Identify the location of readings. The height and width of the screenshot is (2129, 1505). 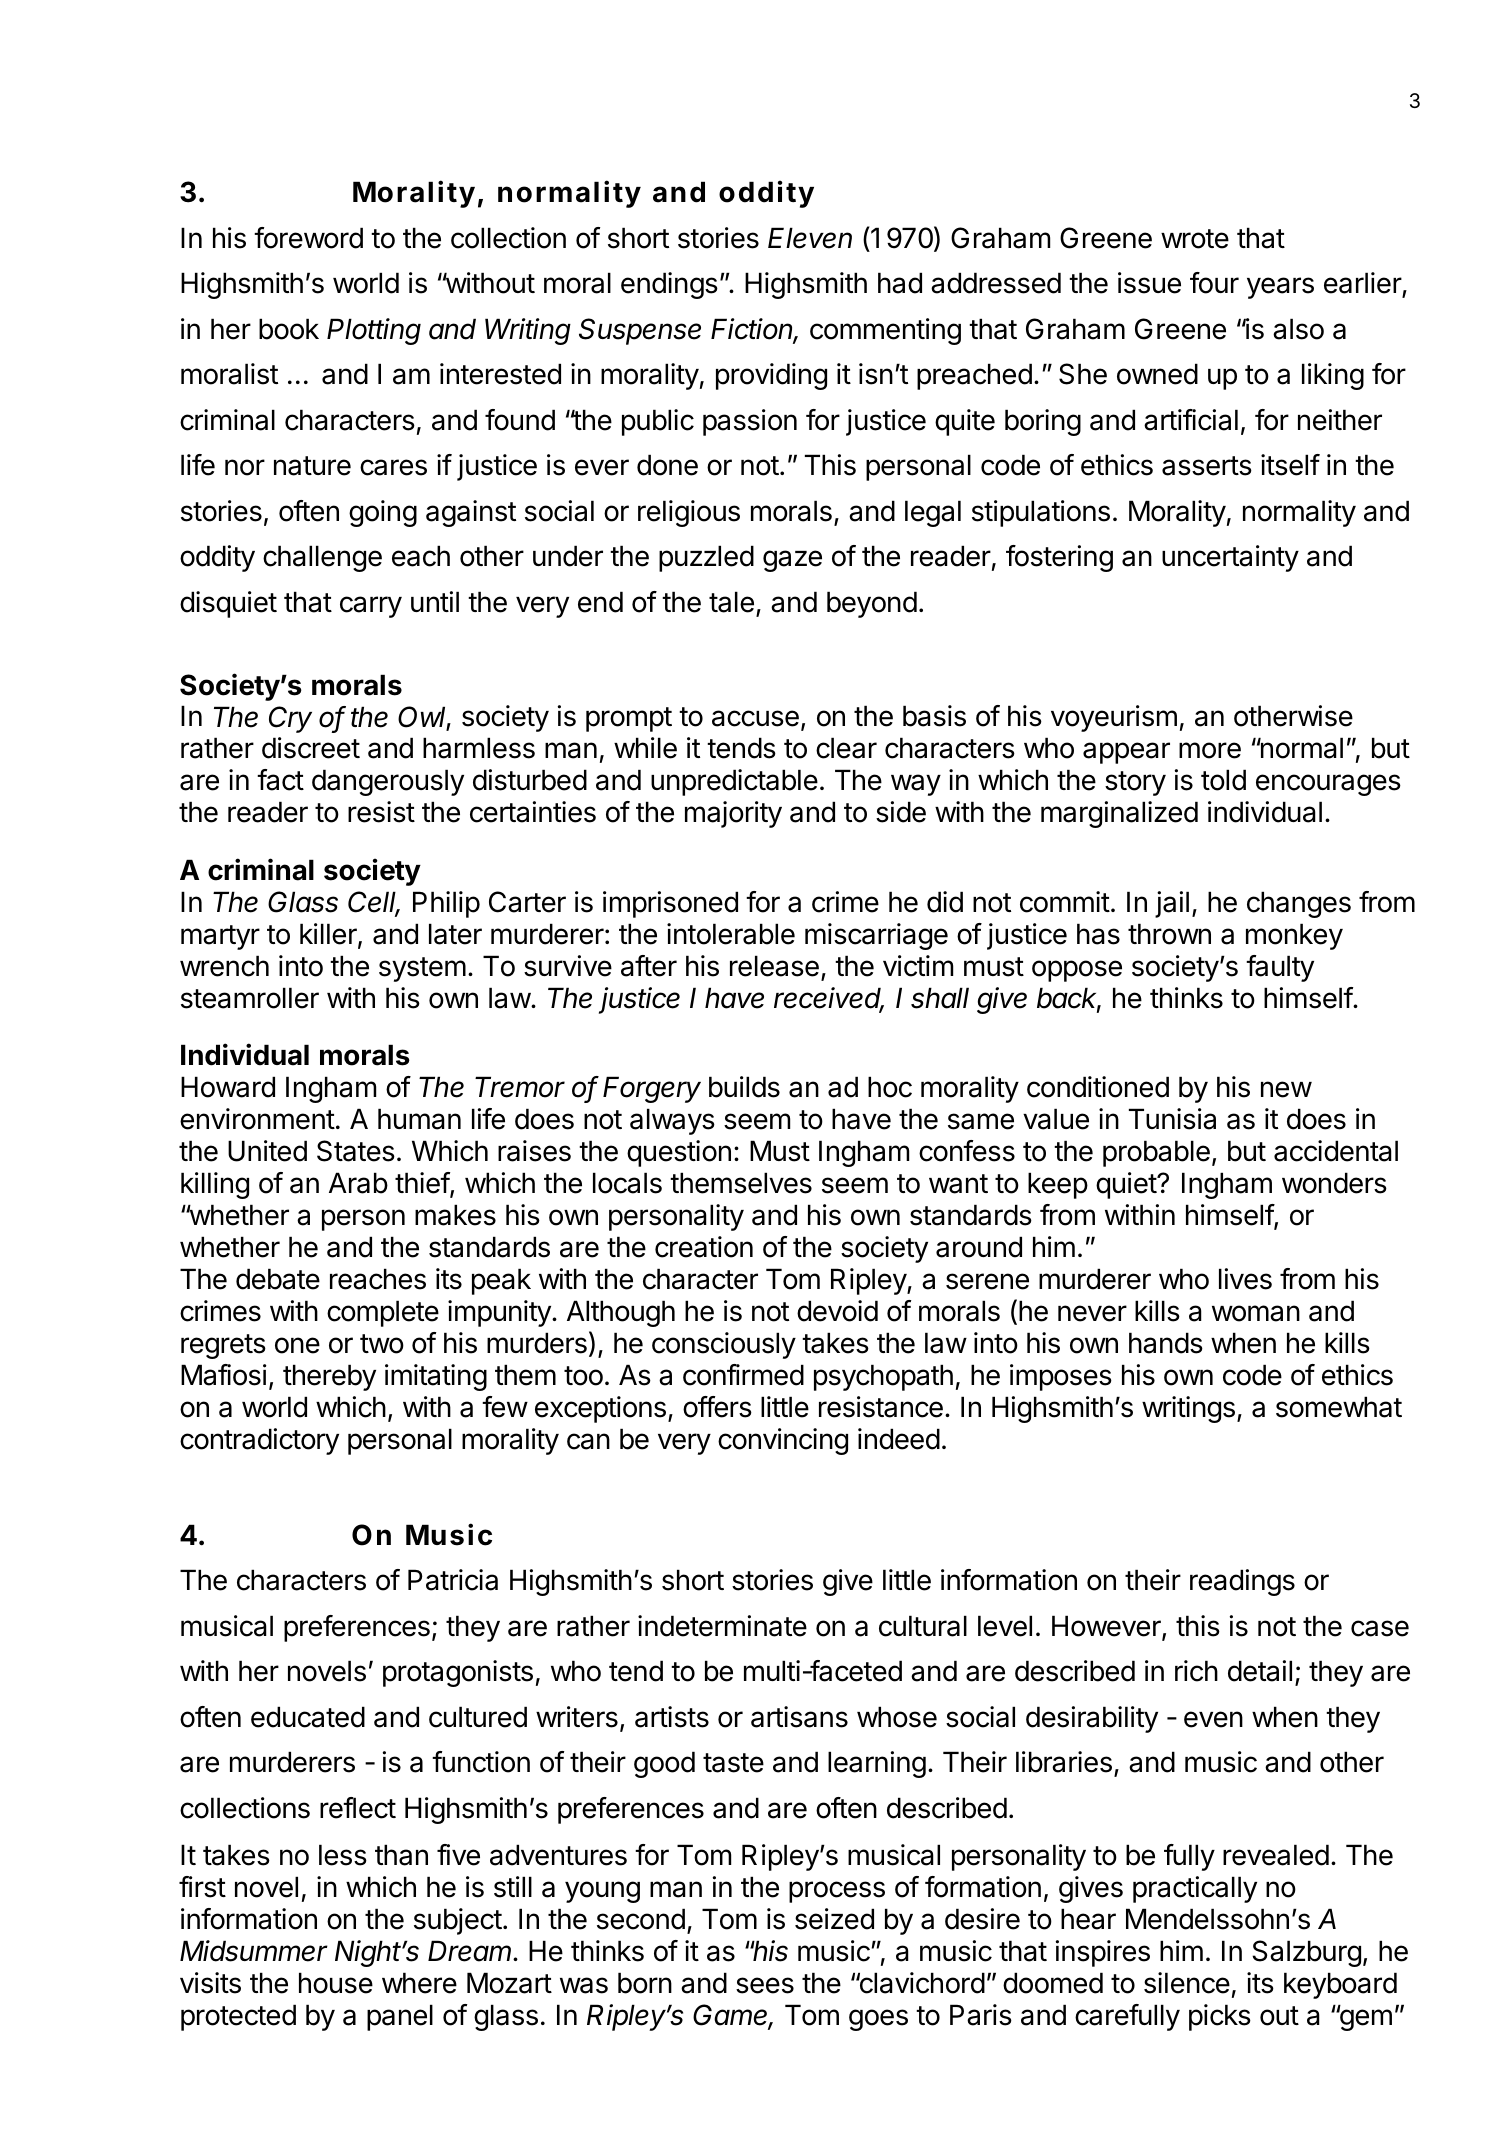
(1242, 1582).
